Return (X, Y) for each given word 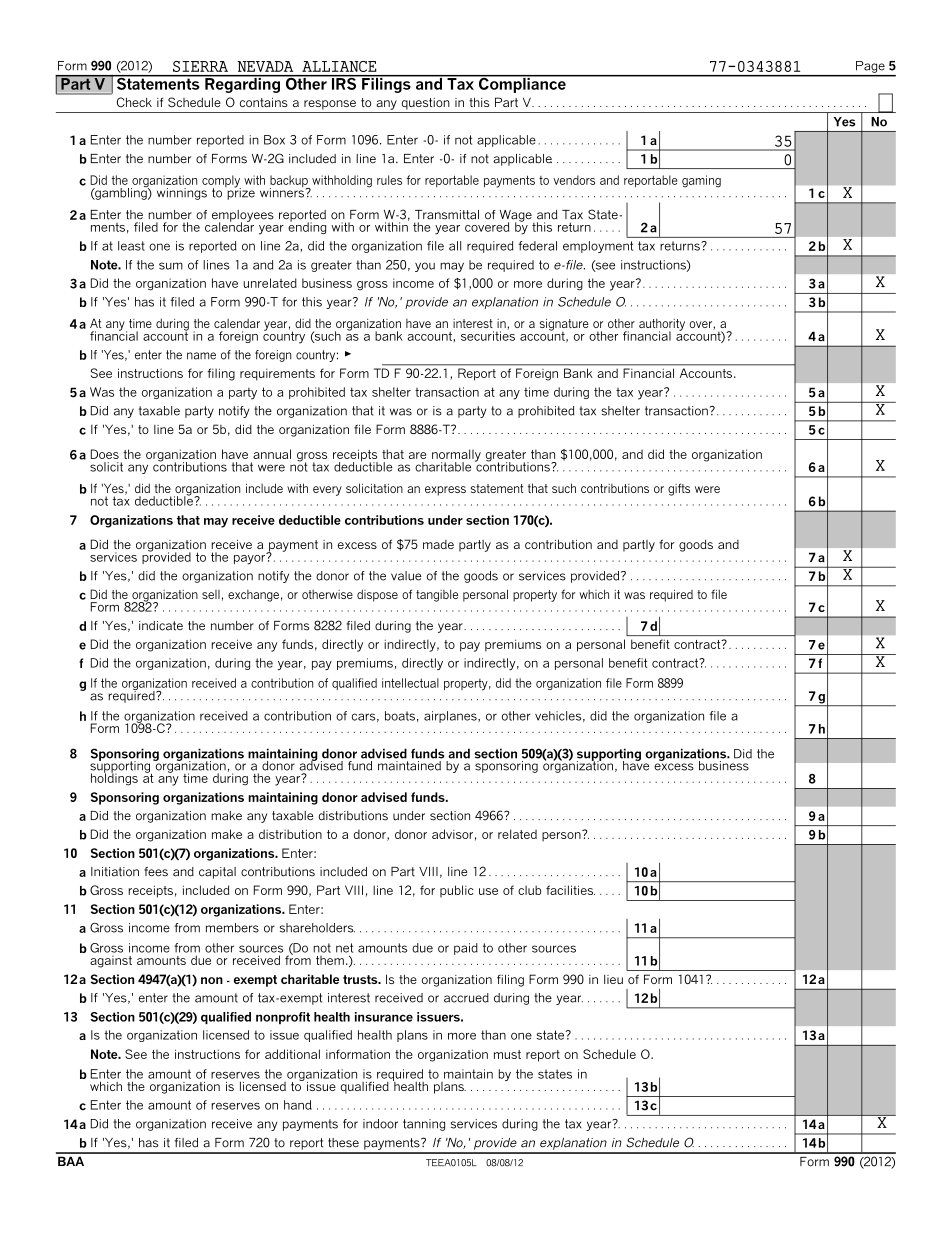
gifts (679, 489)
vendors (574, 180)
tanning (424, 1125)
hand (298, 1105)
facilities (570, 890)
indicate (161, 626)
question (426, 104)
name (201, 356)
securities (488, 335)
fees (156, 872)
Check (134, 102)
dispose (377, 595)
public (457, 891)
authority (662, 325)
